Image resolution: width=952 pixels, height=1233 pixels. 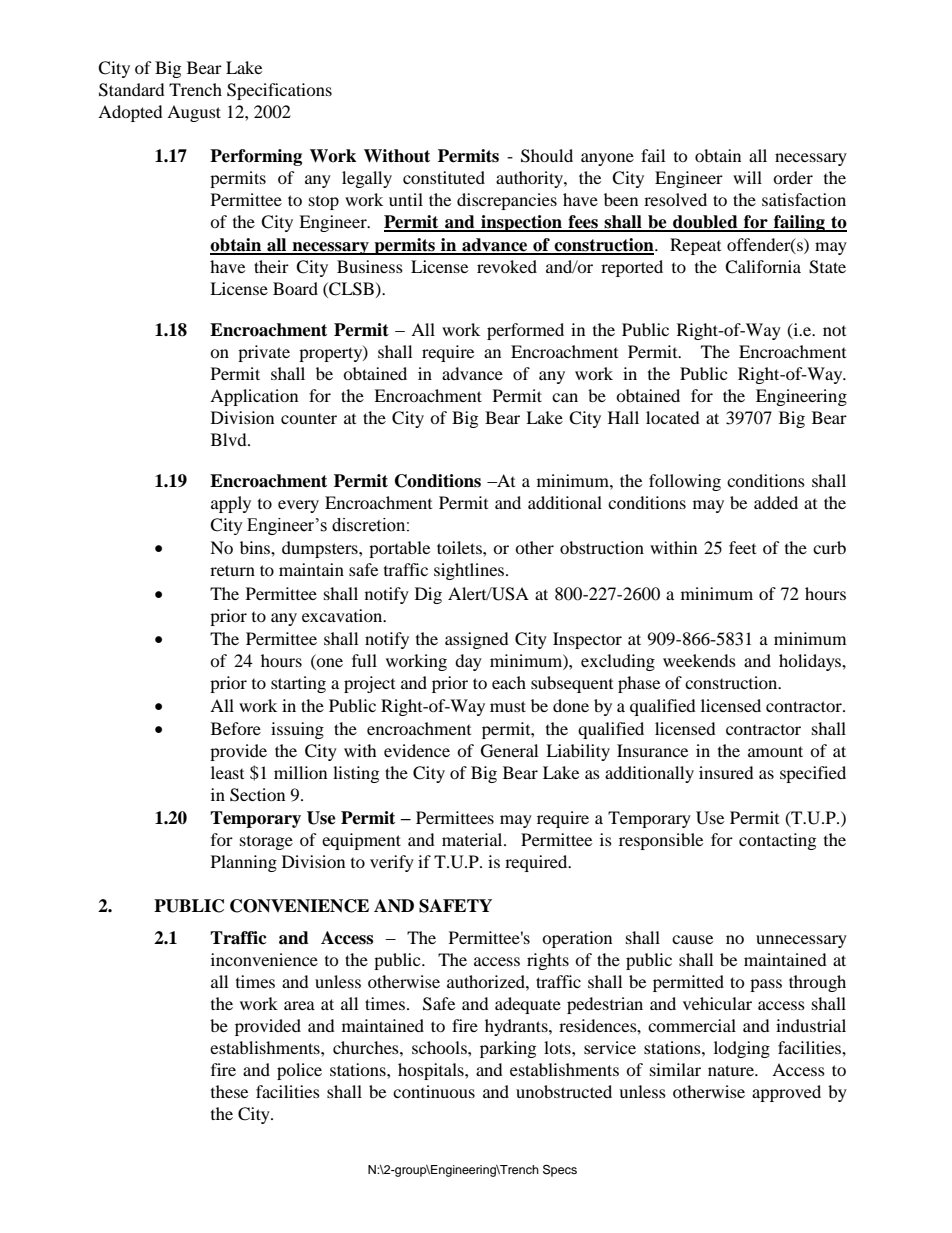 I want to click on will, so click(x=747, y=177).
